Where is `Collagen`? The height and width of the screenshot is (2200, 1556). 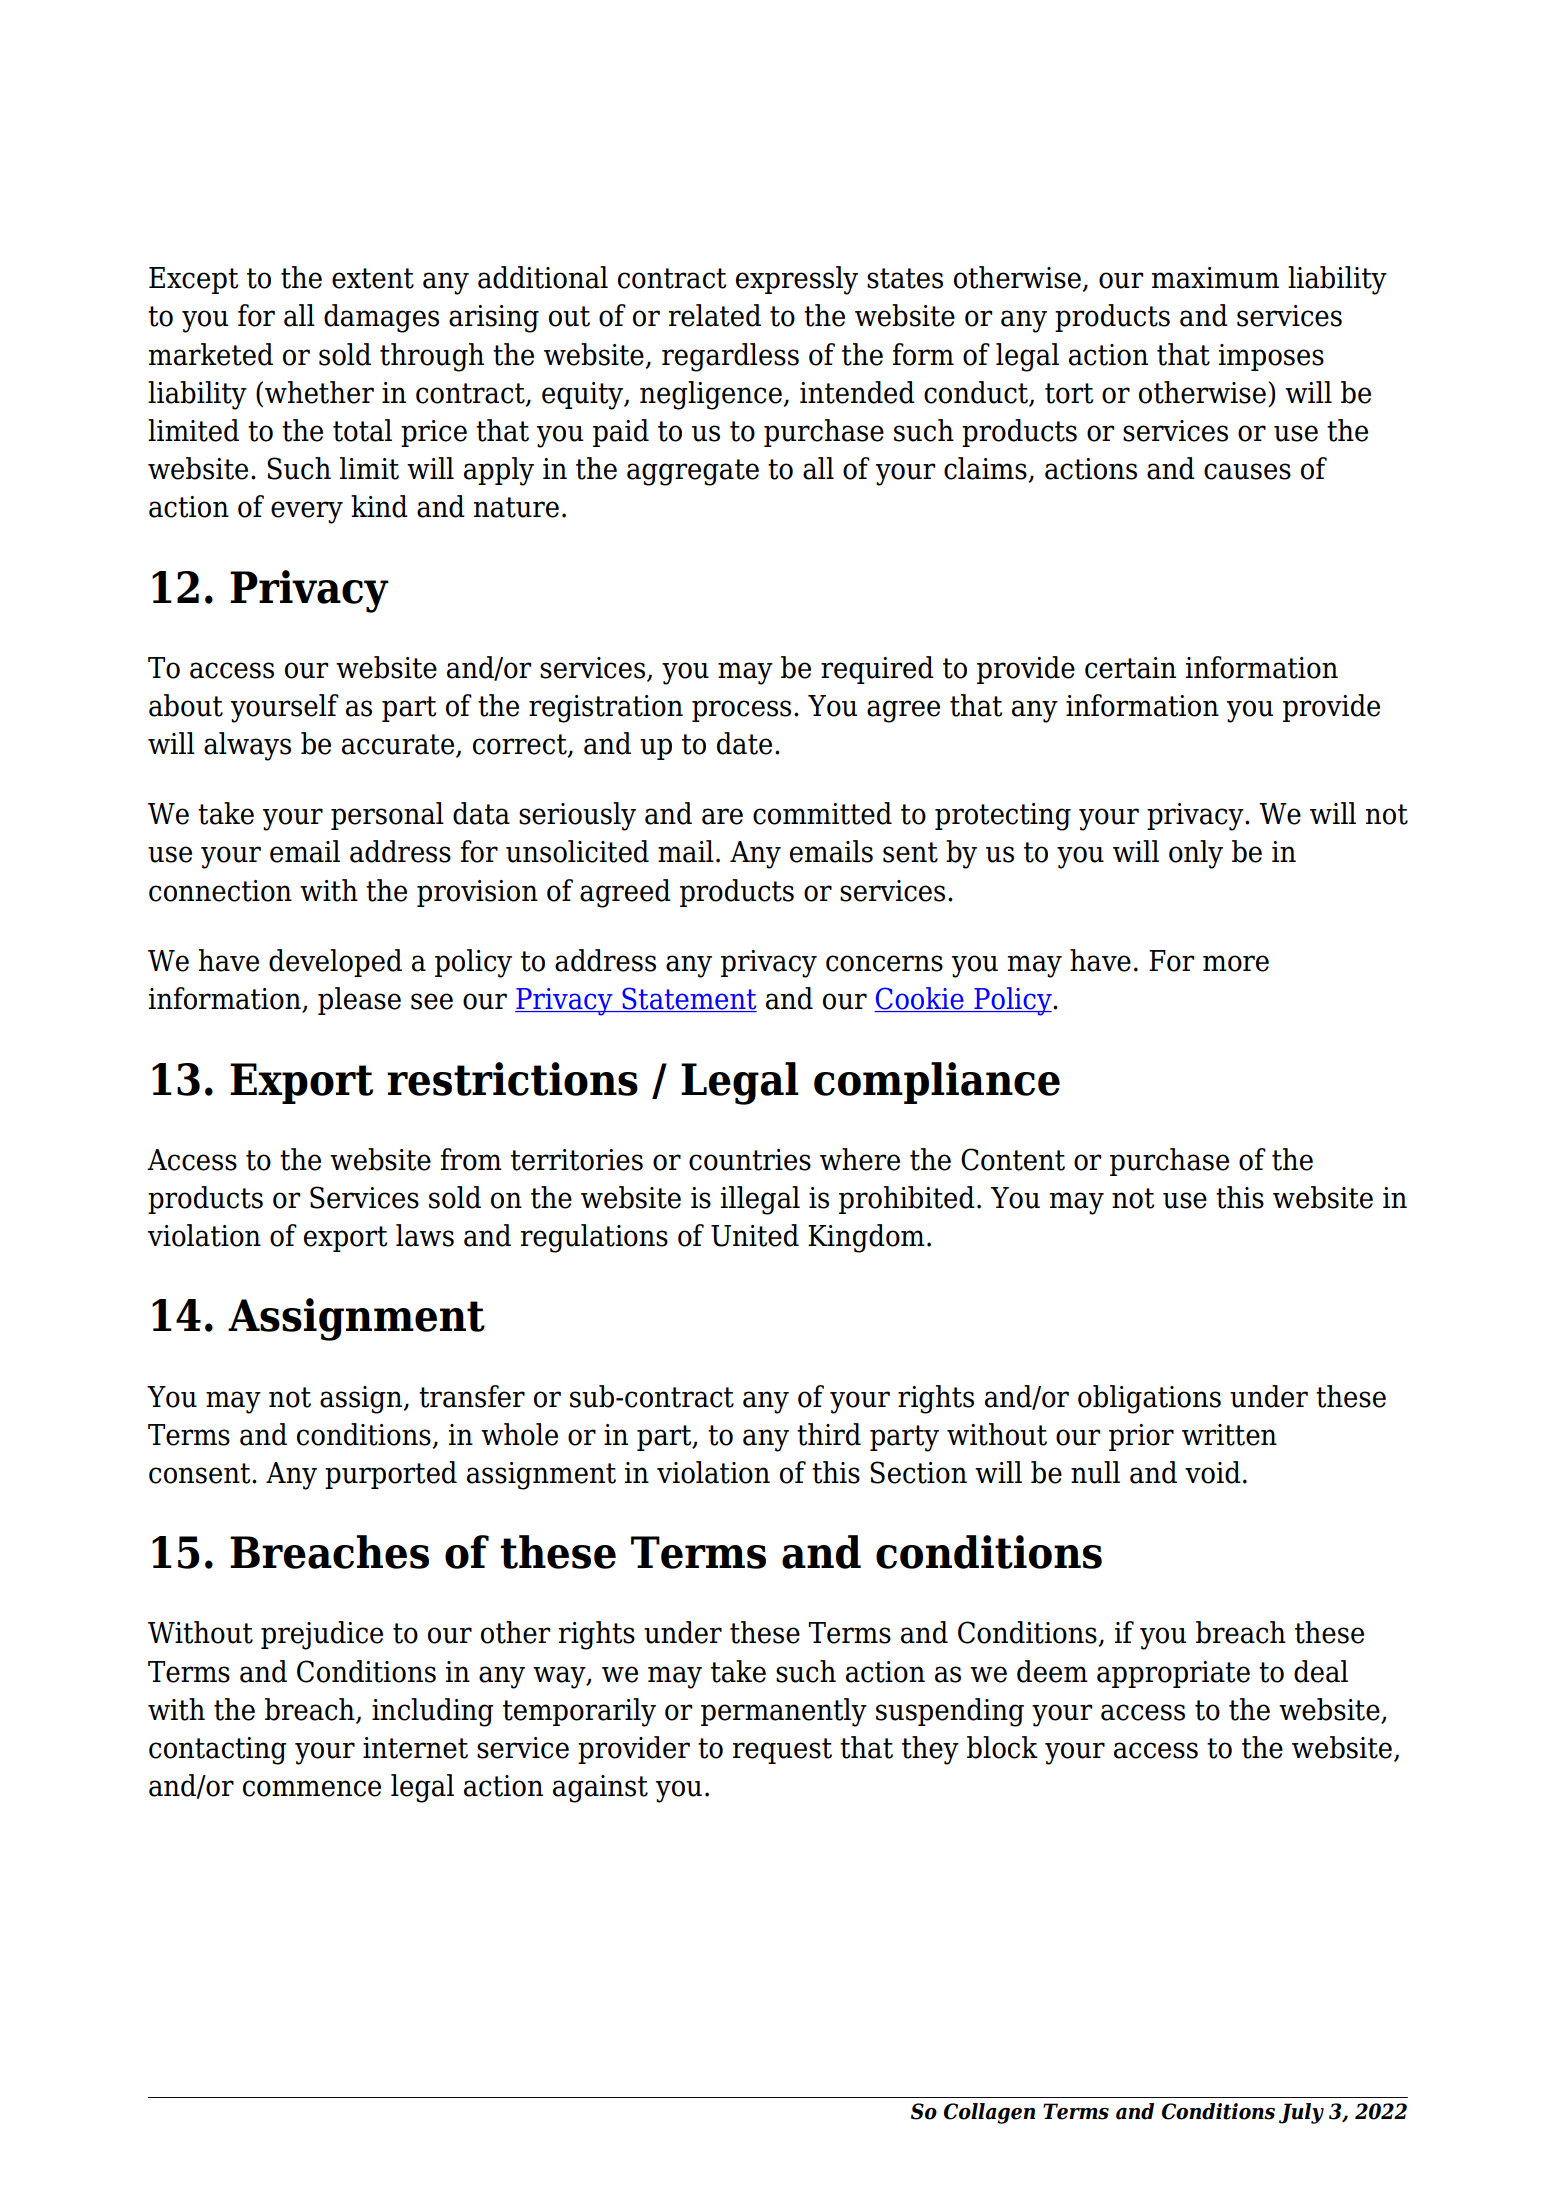 Collagen is located at coordinates (989, 2113).
